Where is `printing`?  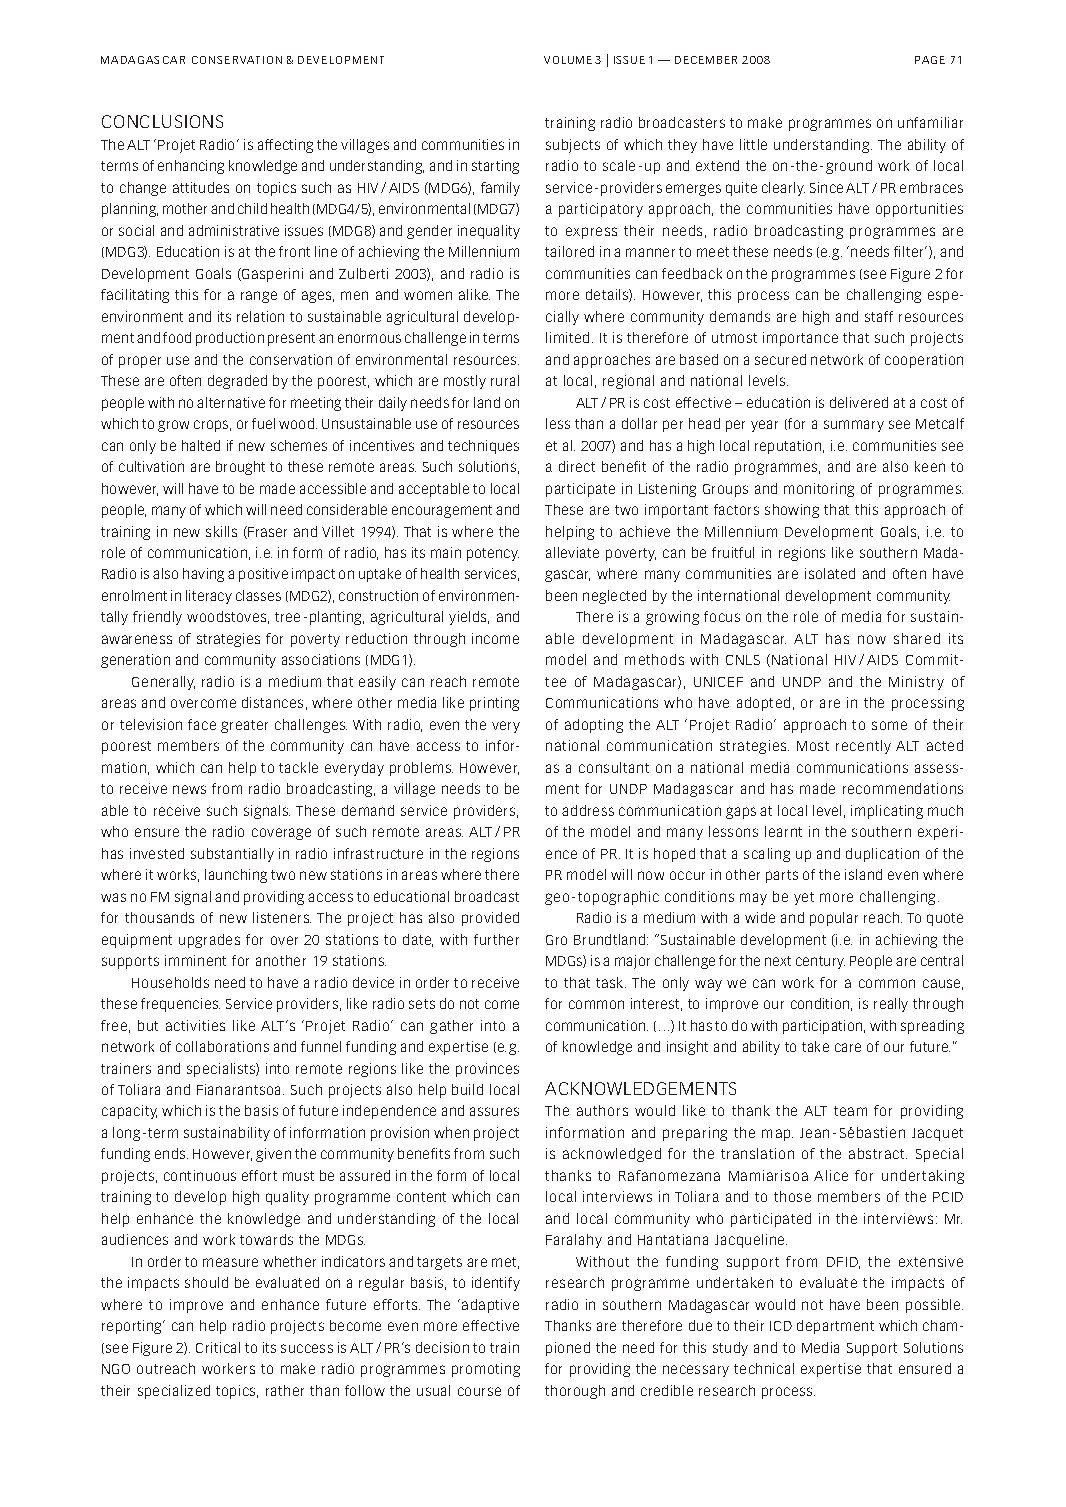
printing is located at coordinates (494, 704).
